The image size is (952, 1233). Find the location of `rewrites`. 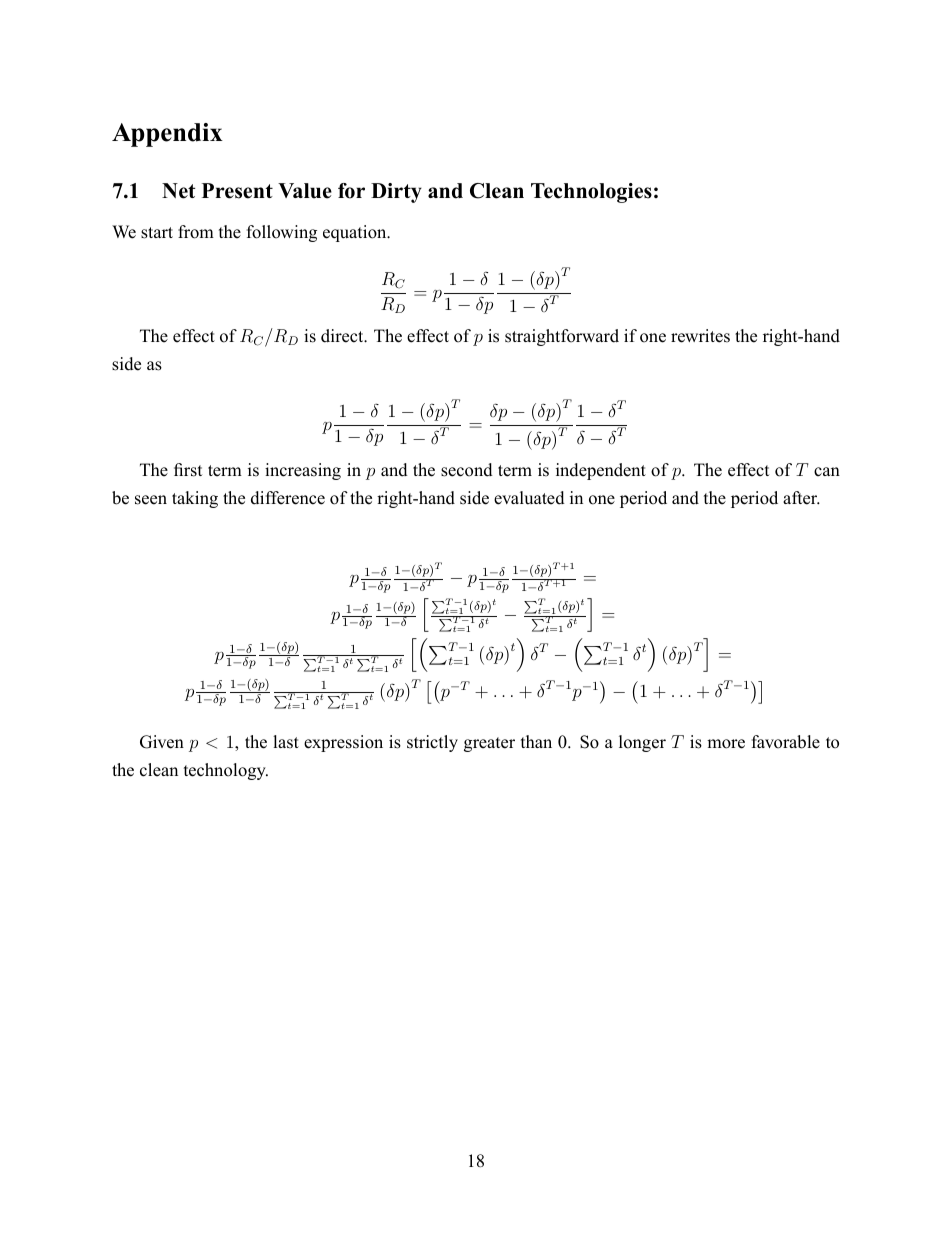

rewrites is located at coordinates (700, 336).
